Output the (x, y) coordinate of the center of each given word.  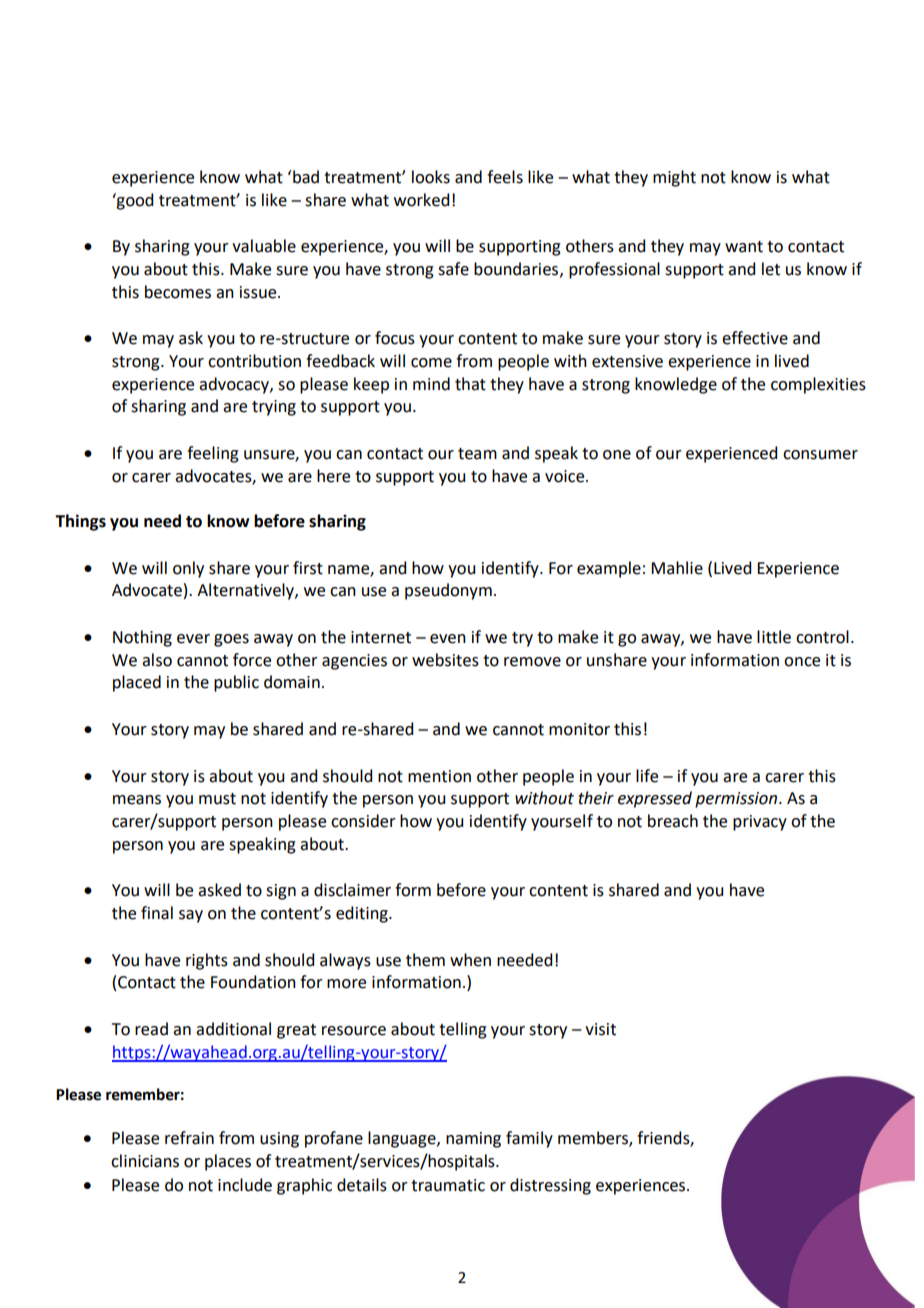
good (134, 201)
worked (421, 200)
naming (473, 1140)
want (744, 247)
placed (137, 683)
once (802, 662)
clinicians (145, 1161)
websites (445, 660)
